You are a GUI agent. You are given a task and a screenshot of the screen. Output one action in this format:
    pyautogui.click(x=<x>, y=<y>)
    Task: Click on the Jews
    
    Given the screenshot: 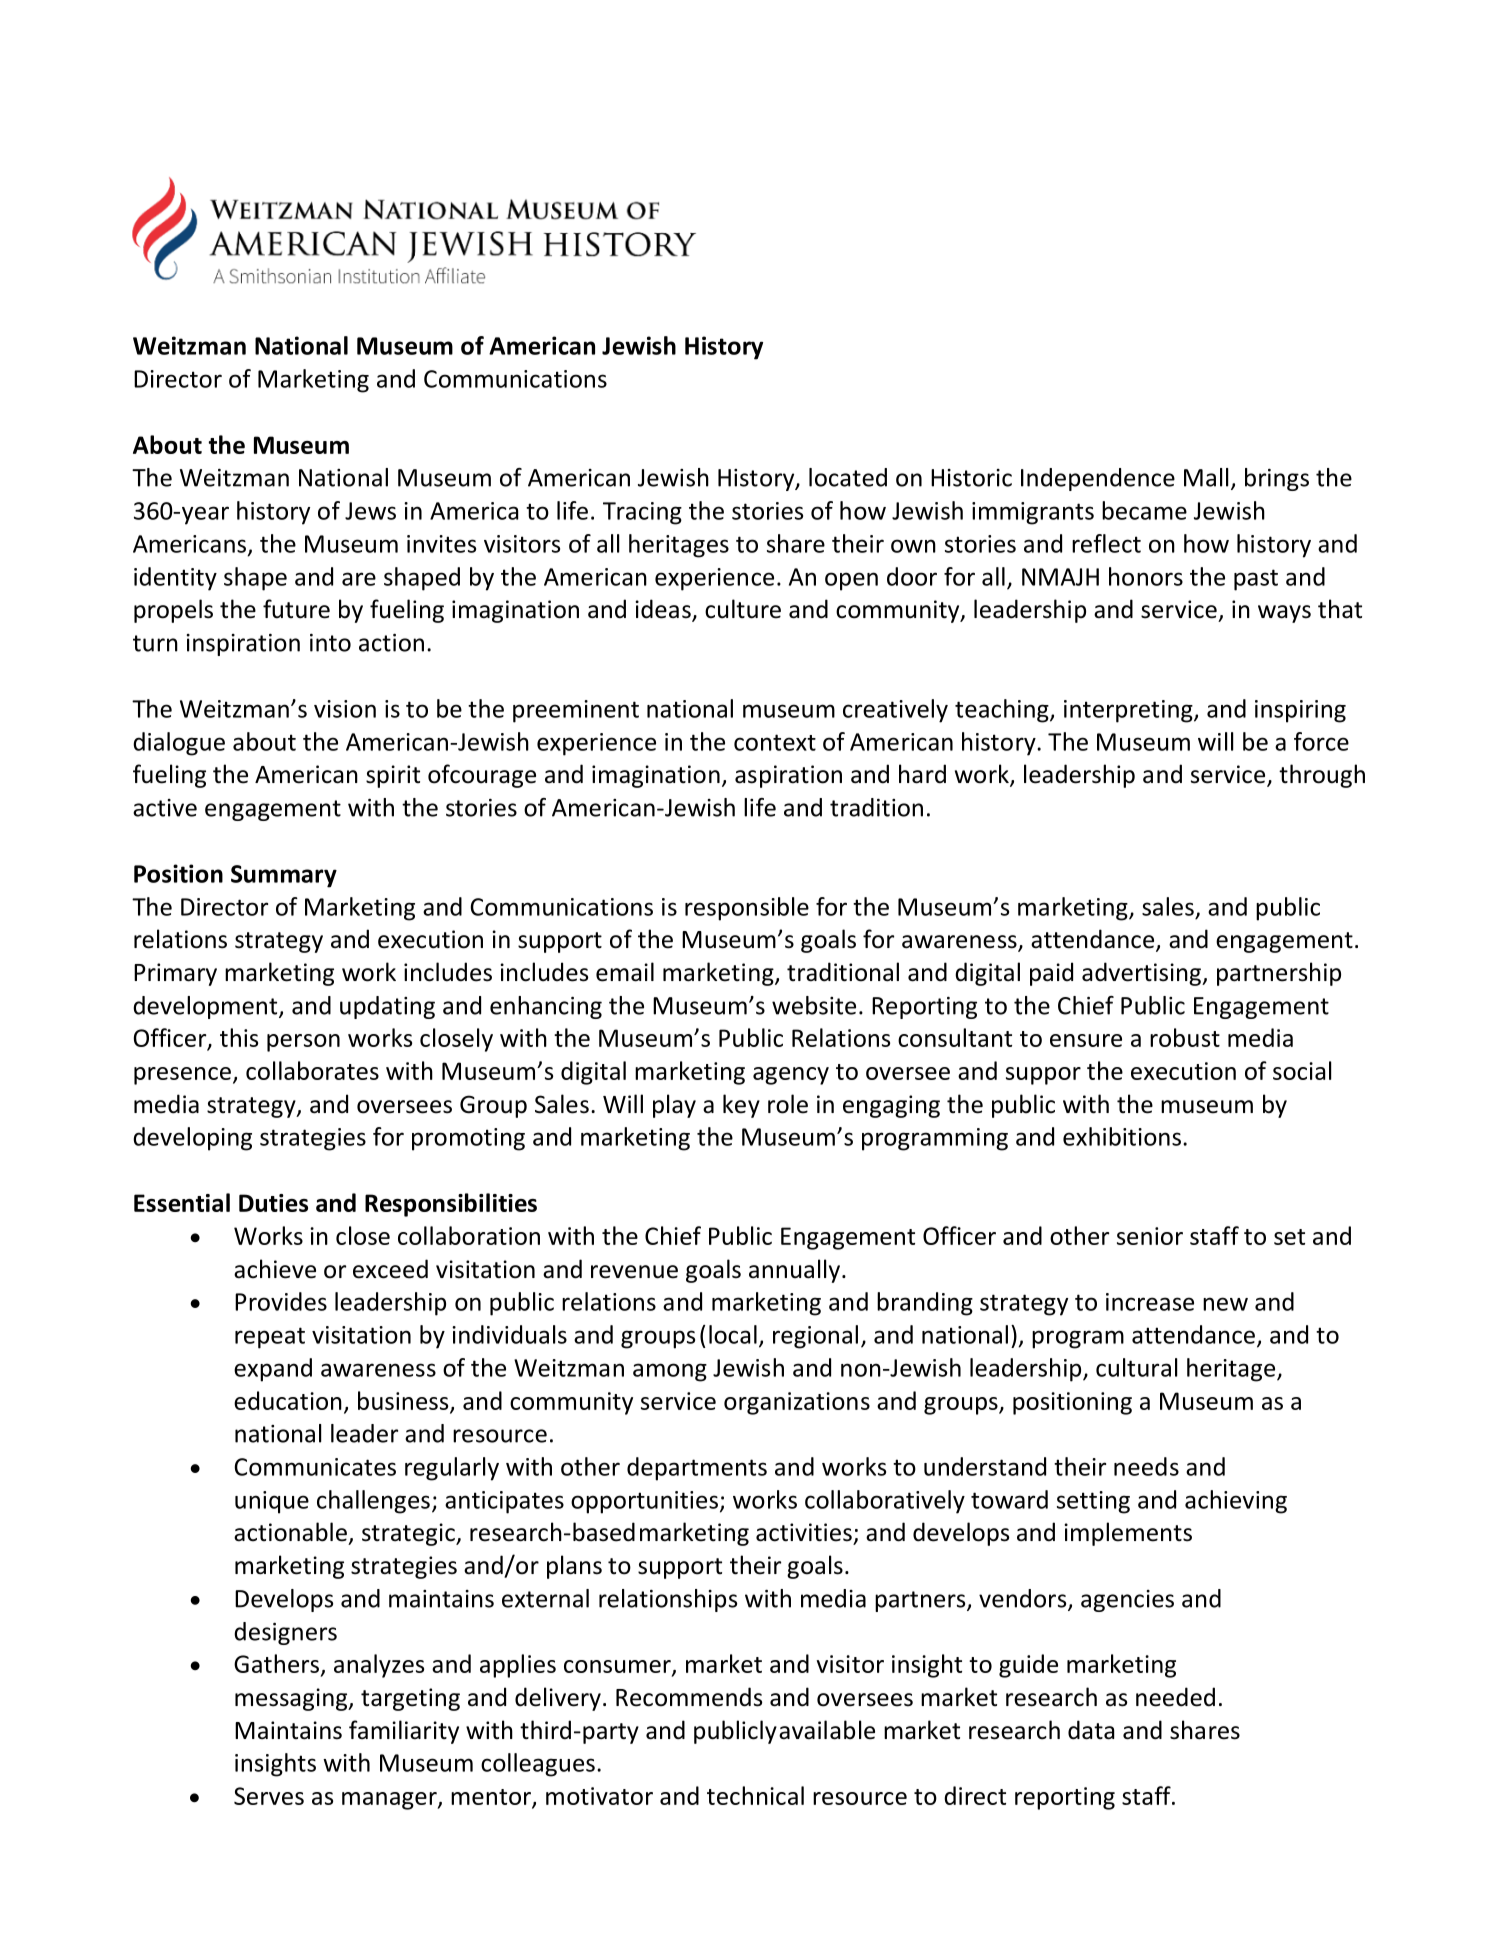 What is the action you would take?
    pyautogui.click(x=370, y=511)
